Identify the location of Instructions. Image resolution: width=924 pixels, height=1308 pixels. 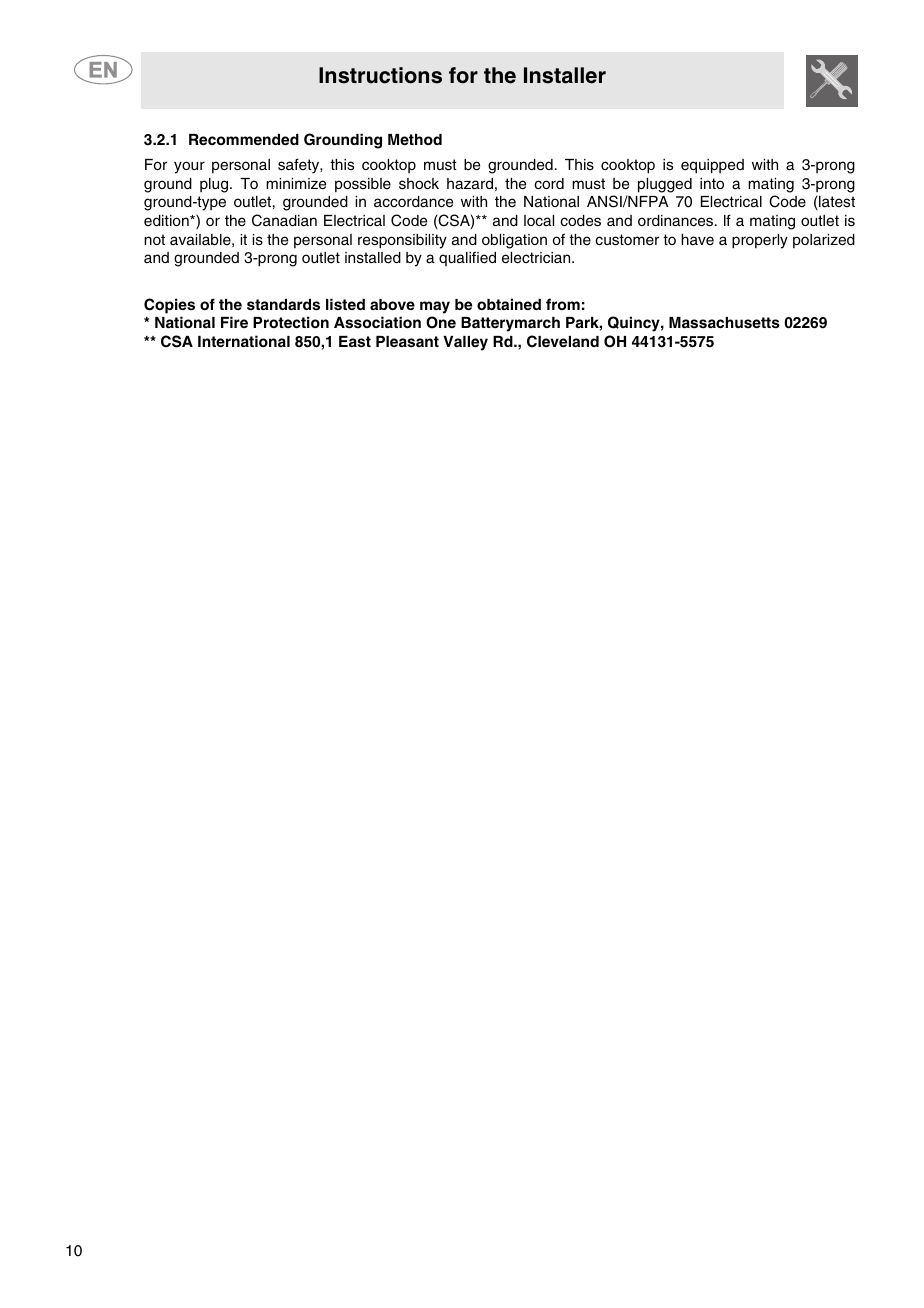
(380, 75).
